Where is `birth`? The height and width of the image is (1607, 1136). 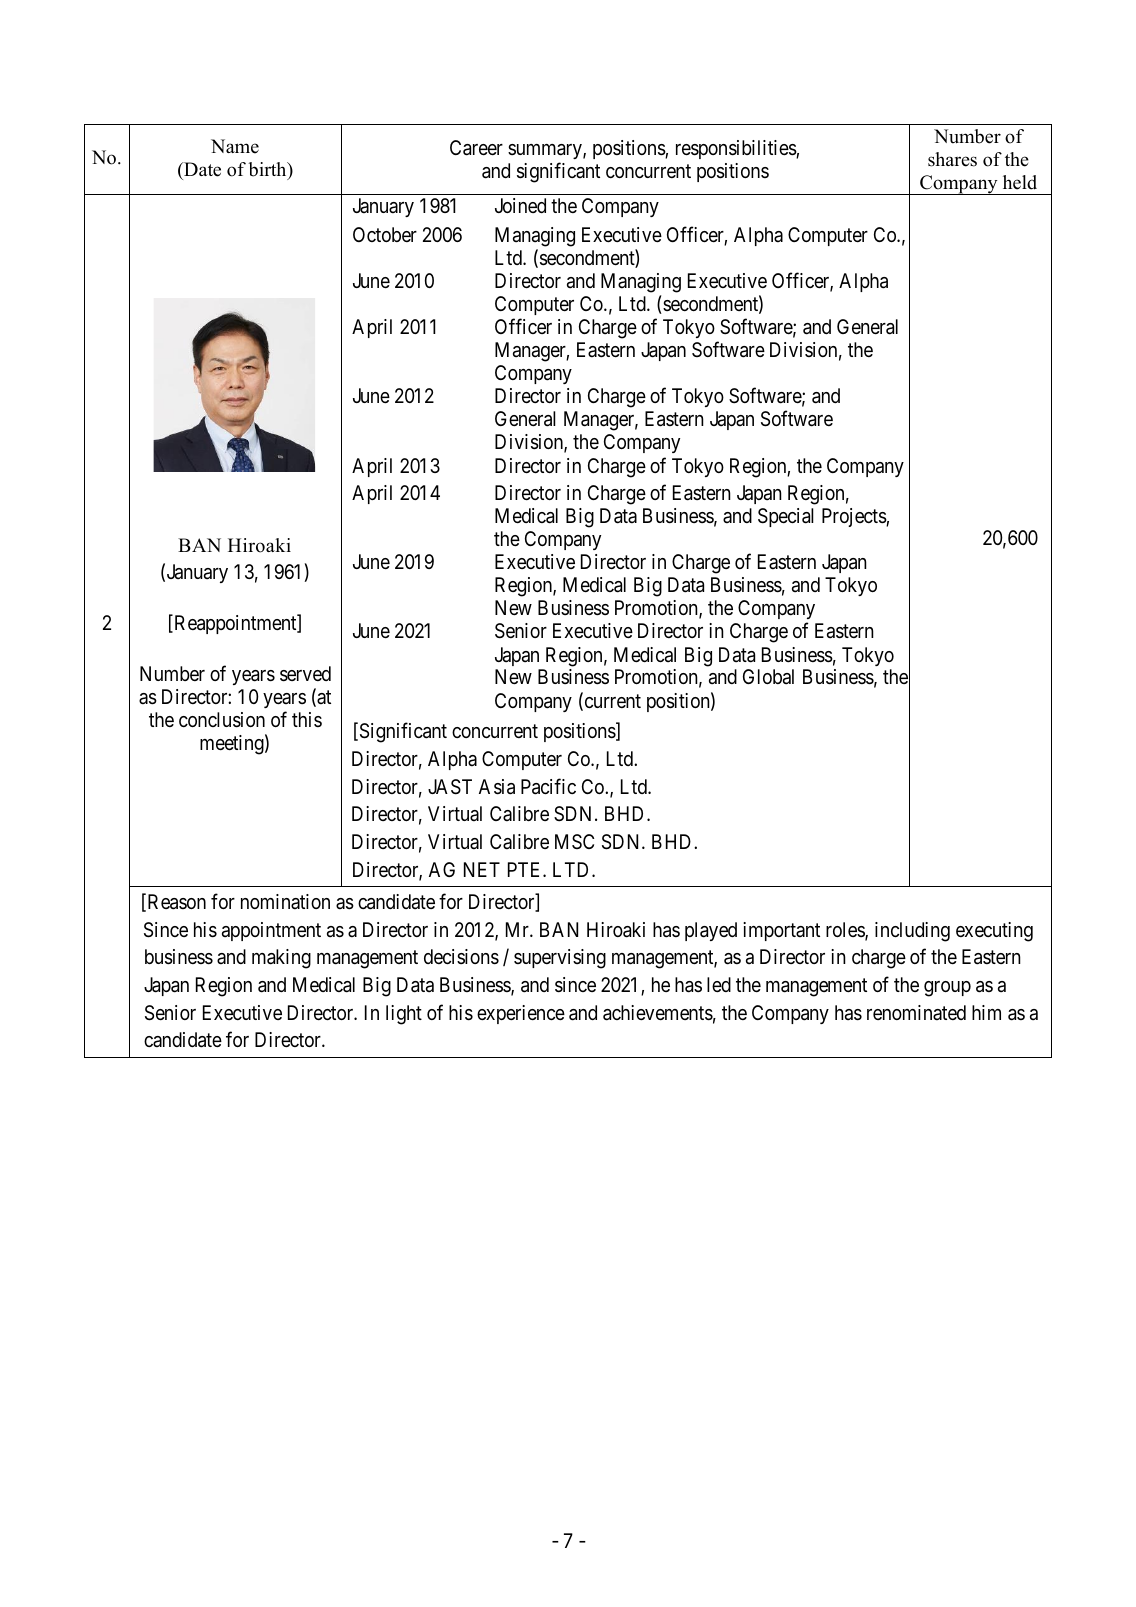
birth is located at coordinates (269, 170).
